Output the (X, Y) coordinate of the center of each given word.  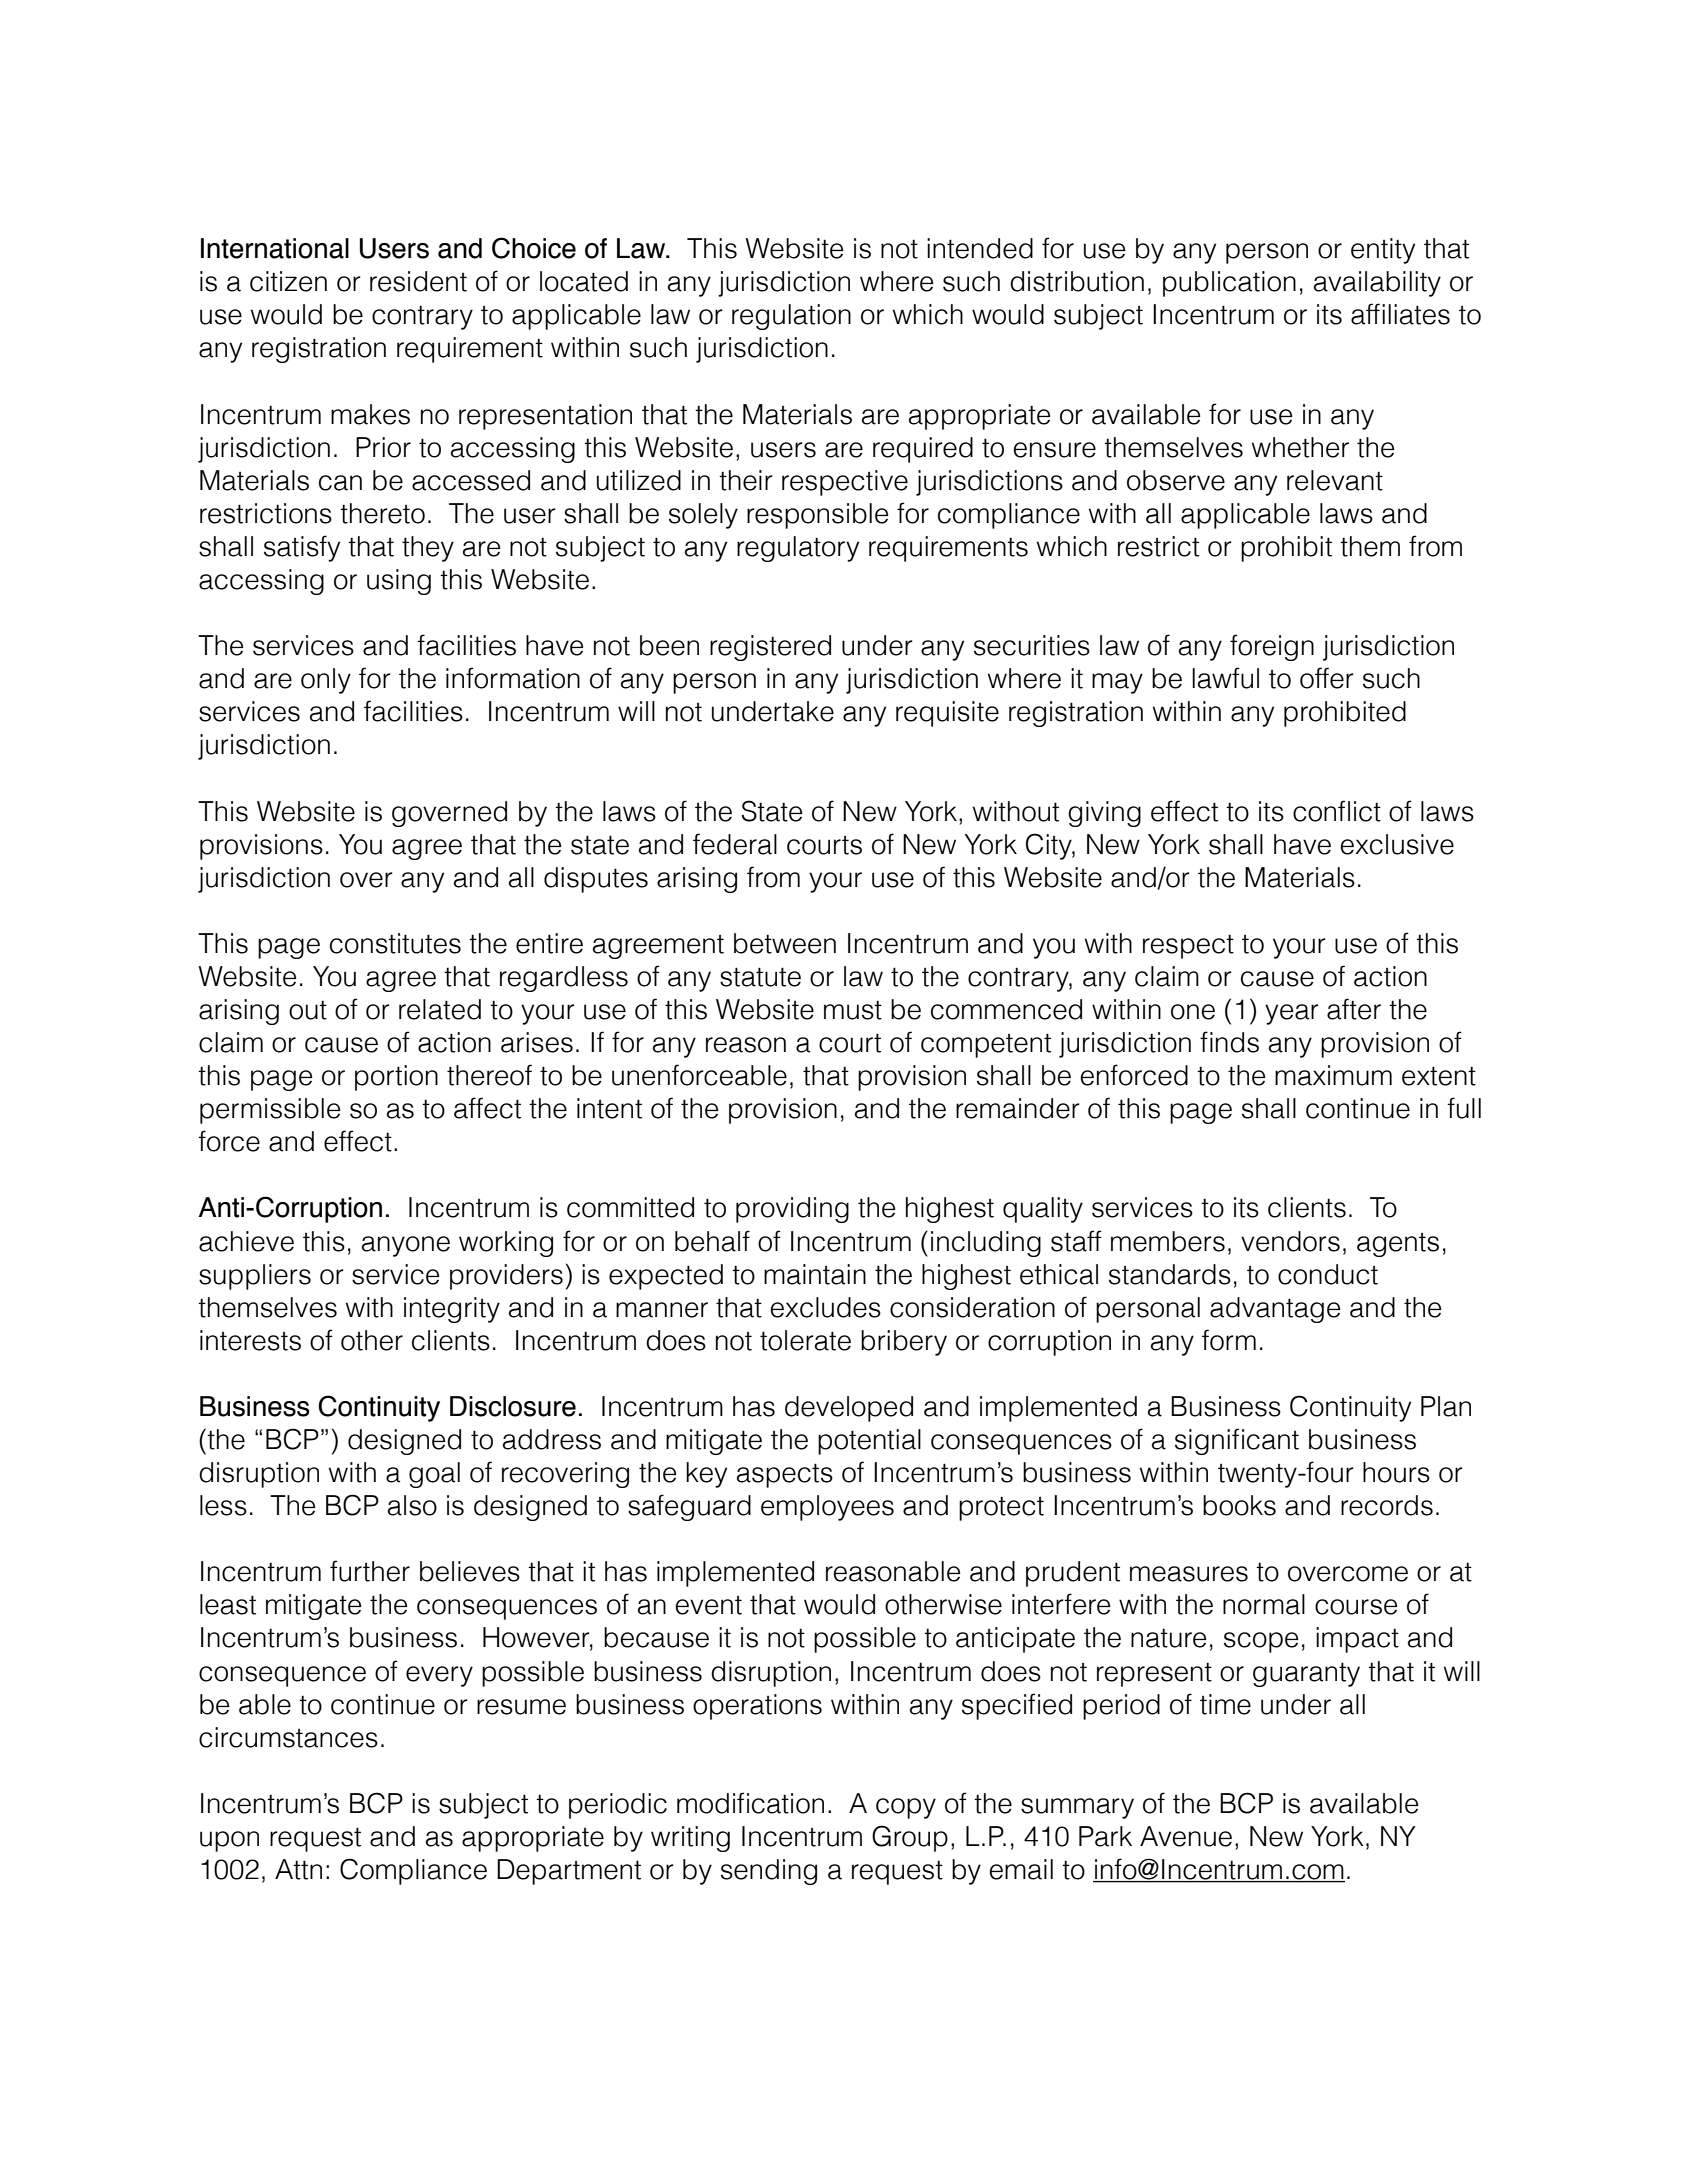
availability (1377, 284)
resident (418, 281)
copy (906, 1808)
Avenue (1186, 1836)
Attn (298, 1869)
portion (396, 1078)
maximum (1333, 1075)
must (853, 1010)
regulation (791, 317)
